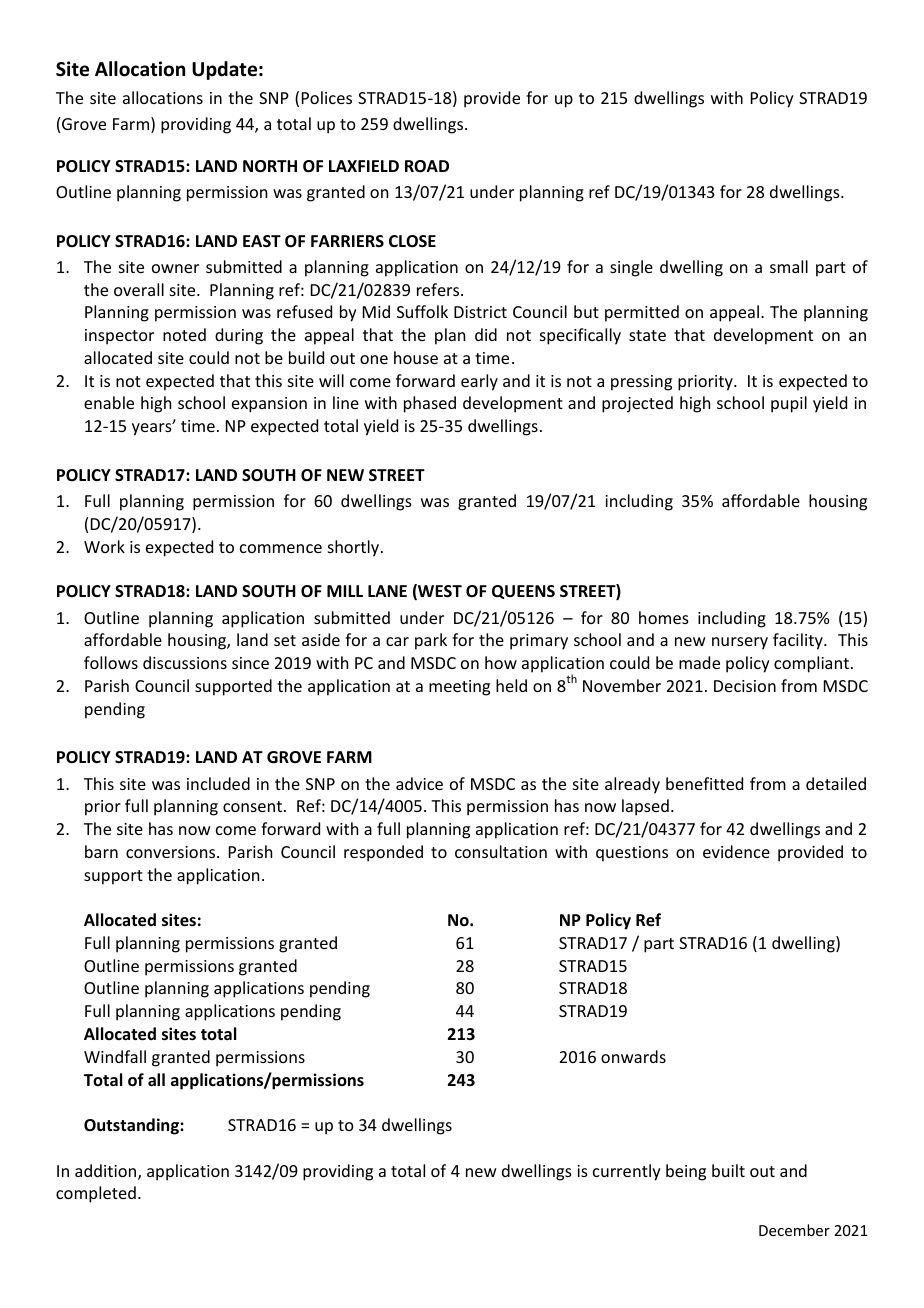 The image size is (924, 1308). What do you see at coordinates (270, 166) in the document?
I see `NORTH` at bounding box center [270, 166].
